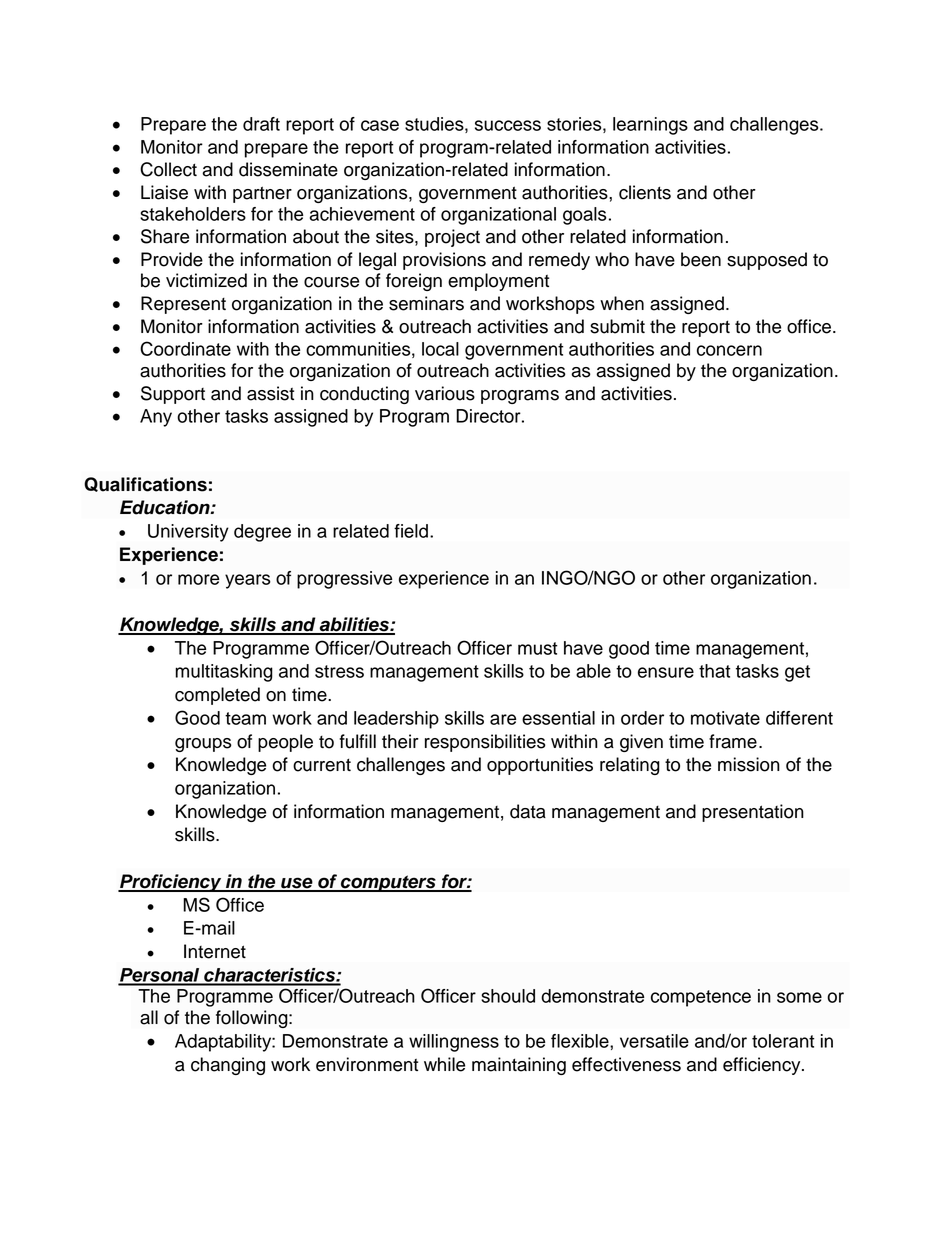 The height and width of the document is (1233, 952). Describe the element at coordinates (261, 124) in the document. I see `draft` at that location.
